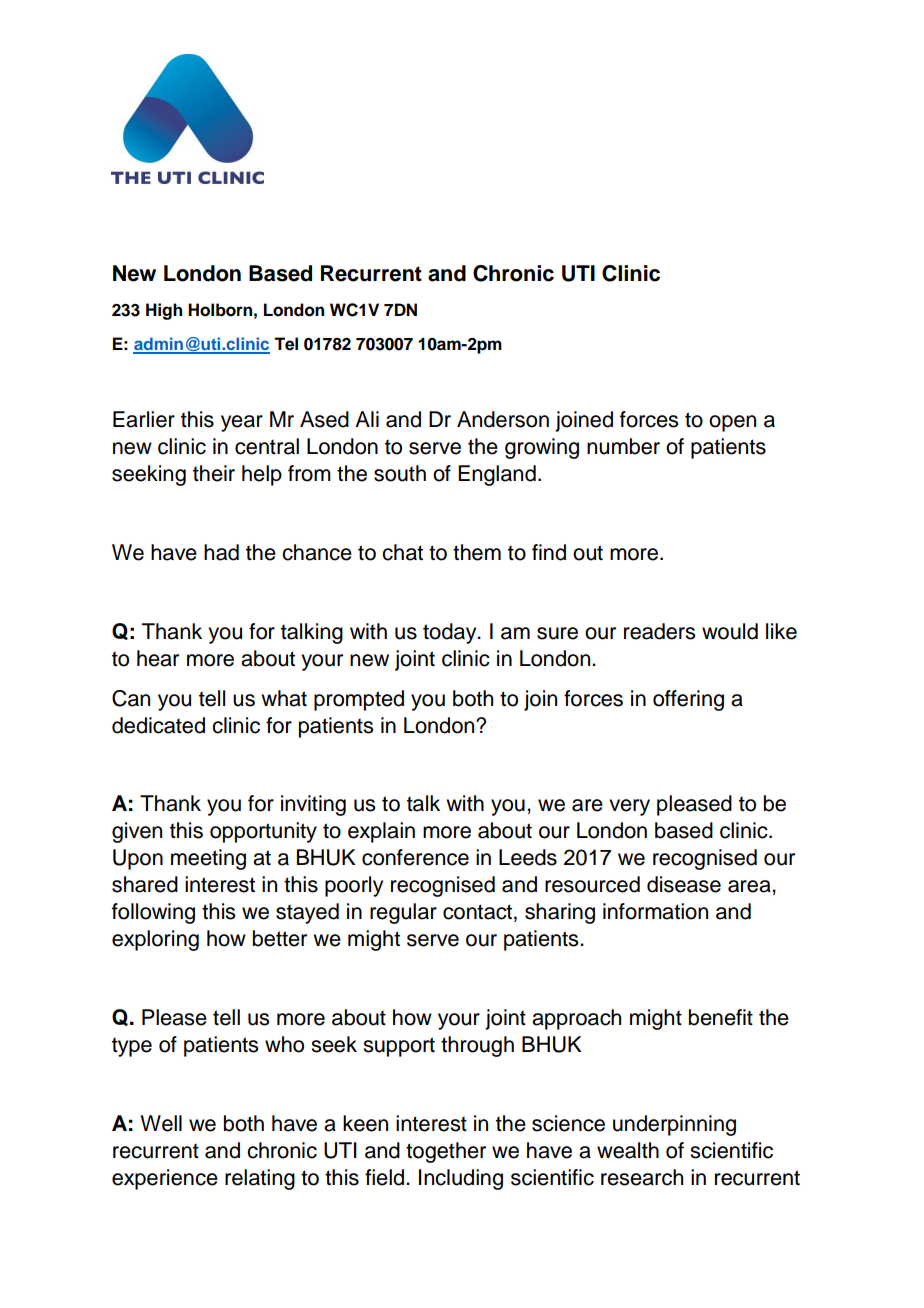 The image size is (924, 1308). I want to click on offering, so click(688, 700).
